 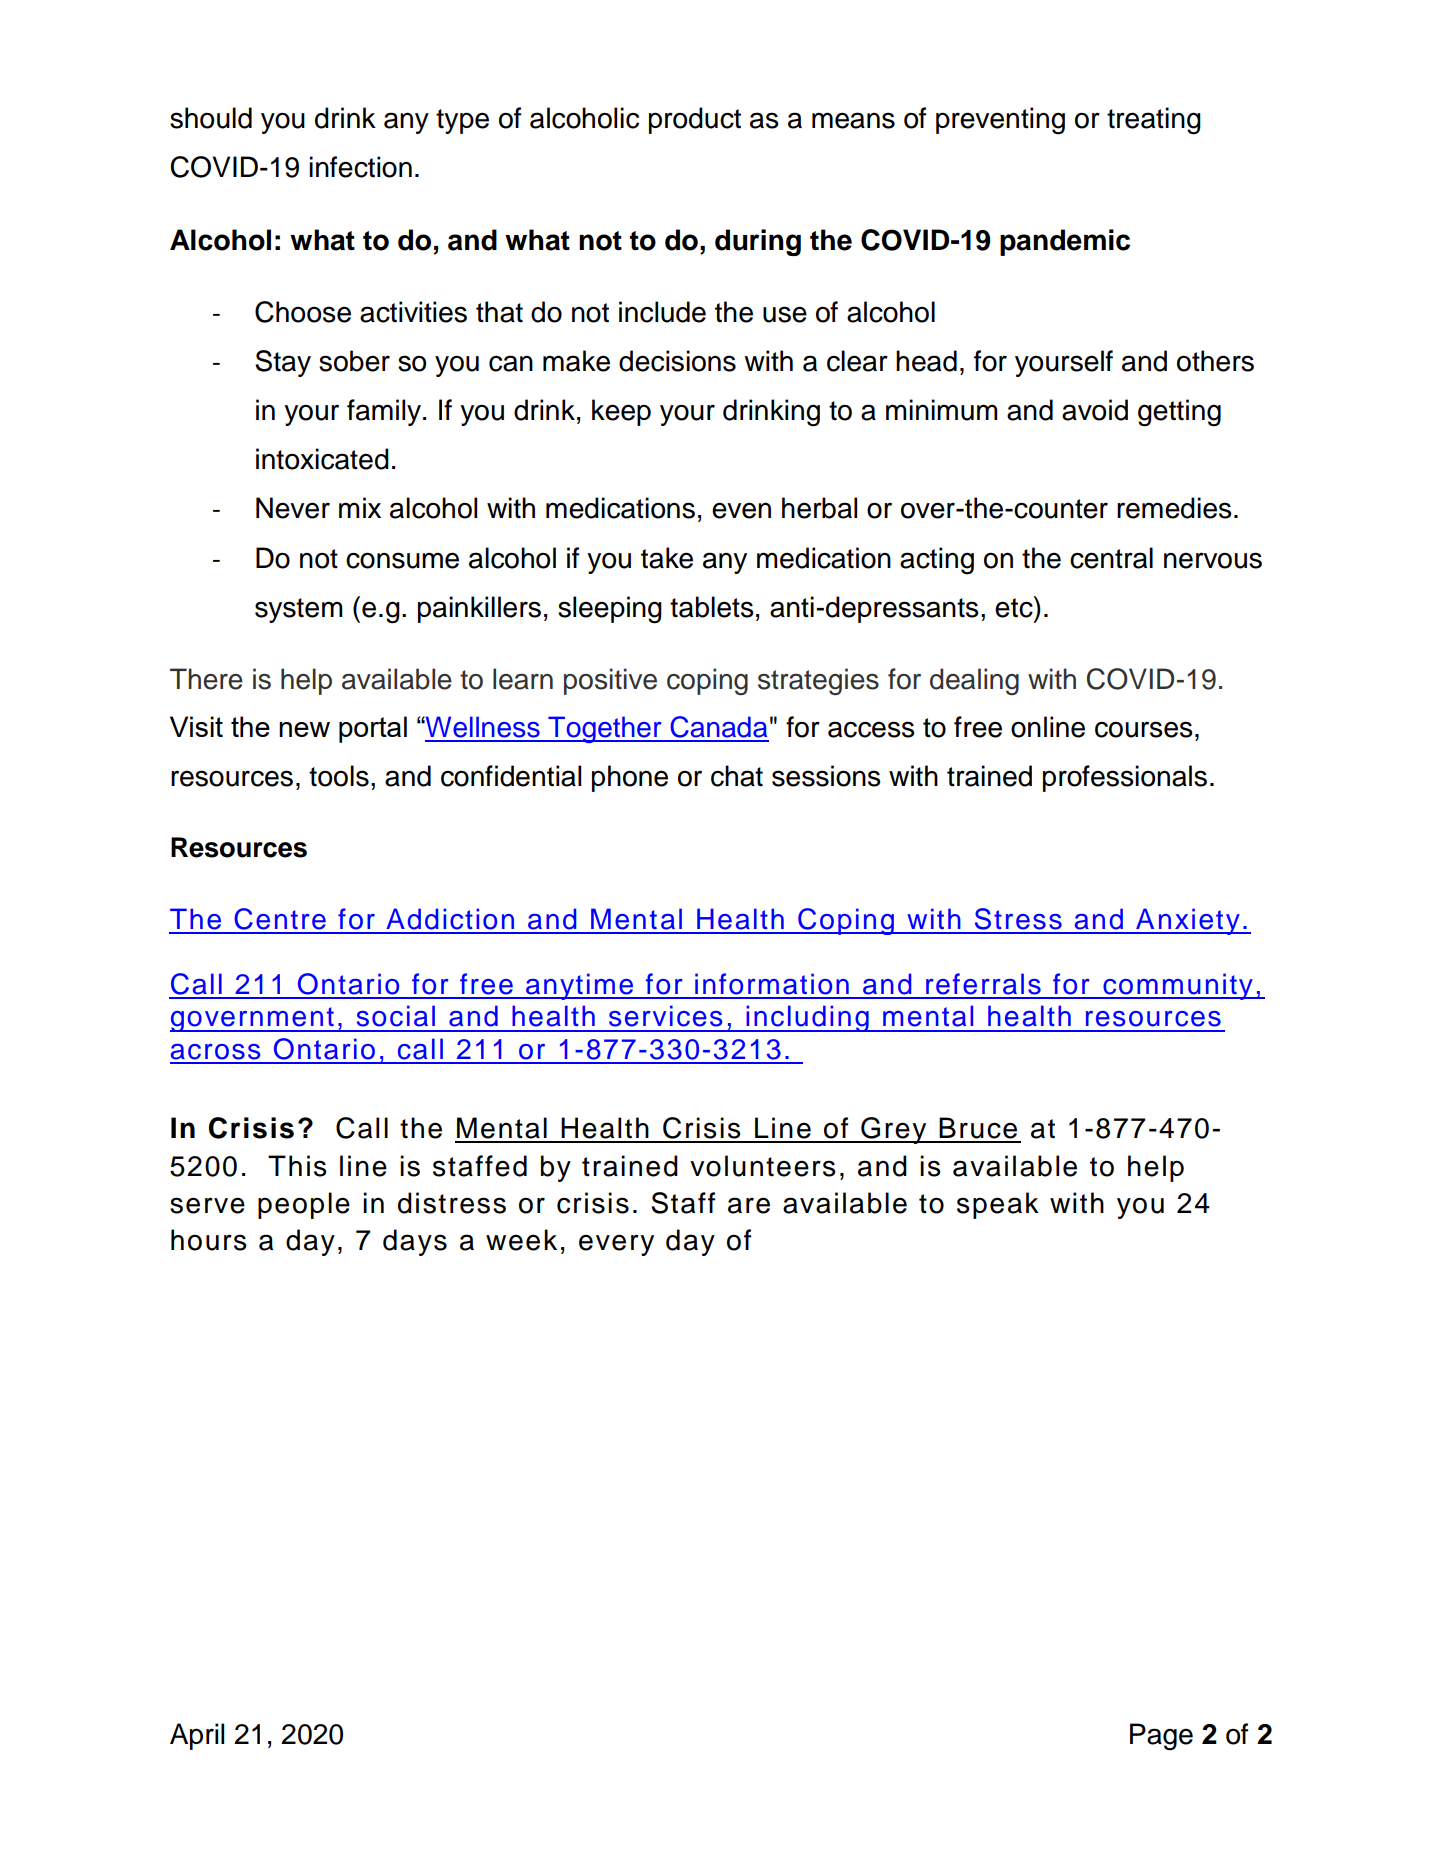 I want to click on treating, so click(x=1154, y=121).
